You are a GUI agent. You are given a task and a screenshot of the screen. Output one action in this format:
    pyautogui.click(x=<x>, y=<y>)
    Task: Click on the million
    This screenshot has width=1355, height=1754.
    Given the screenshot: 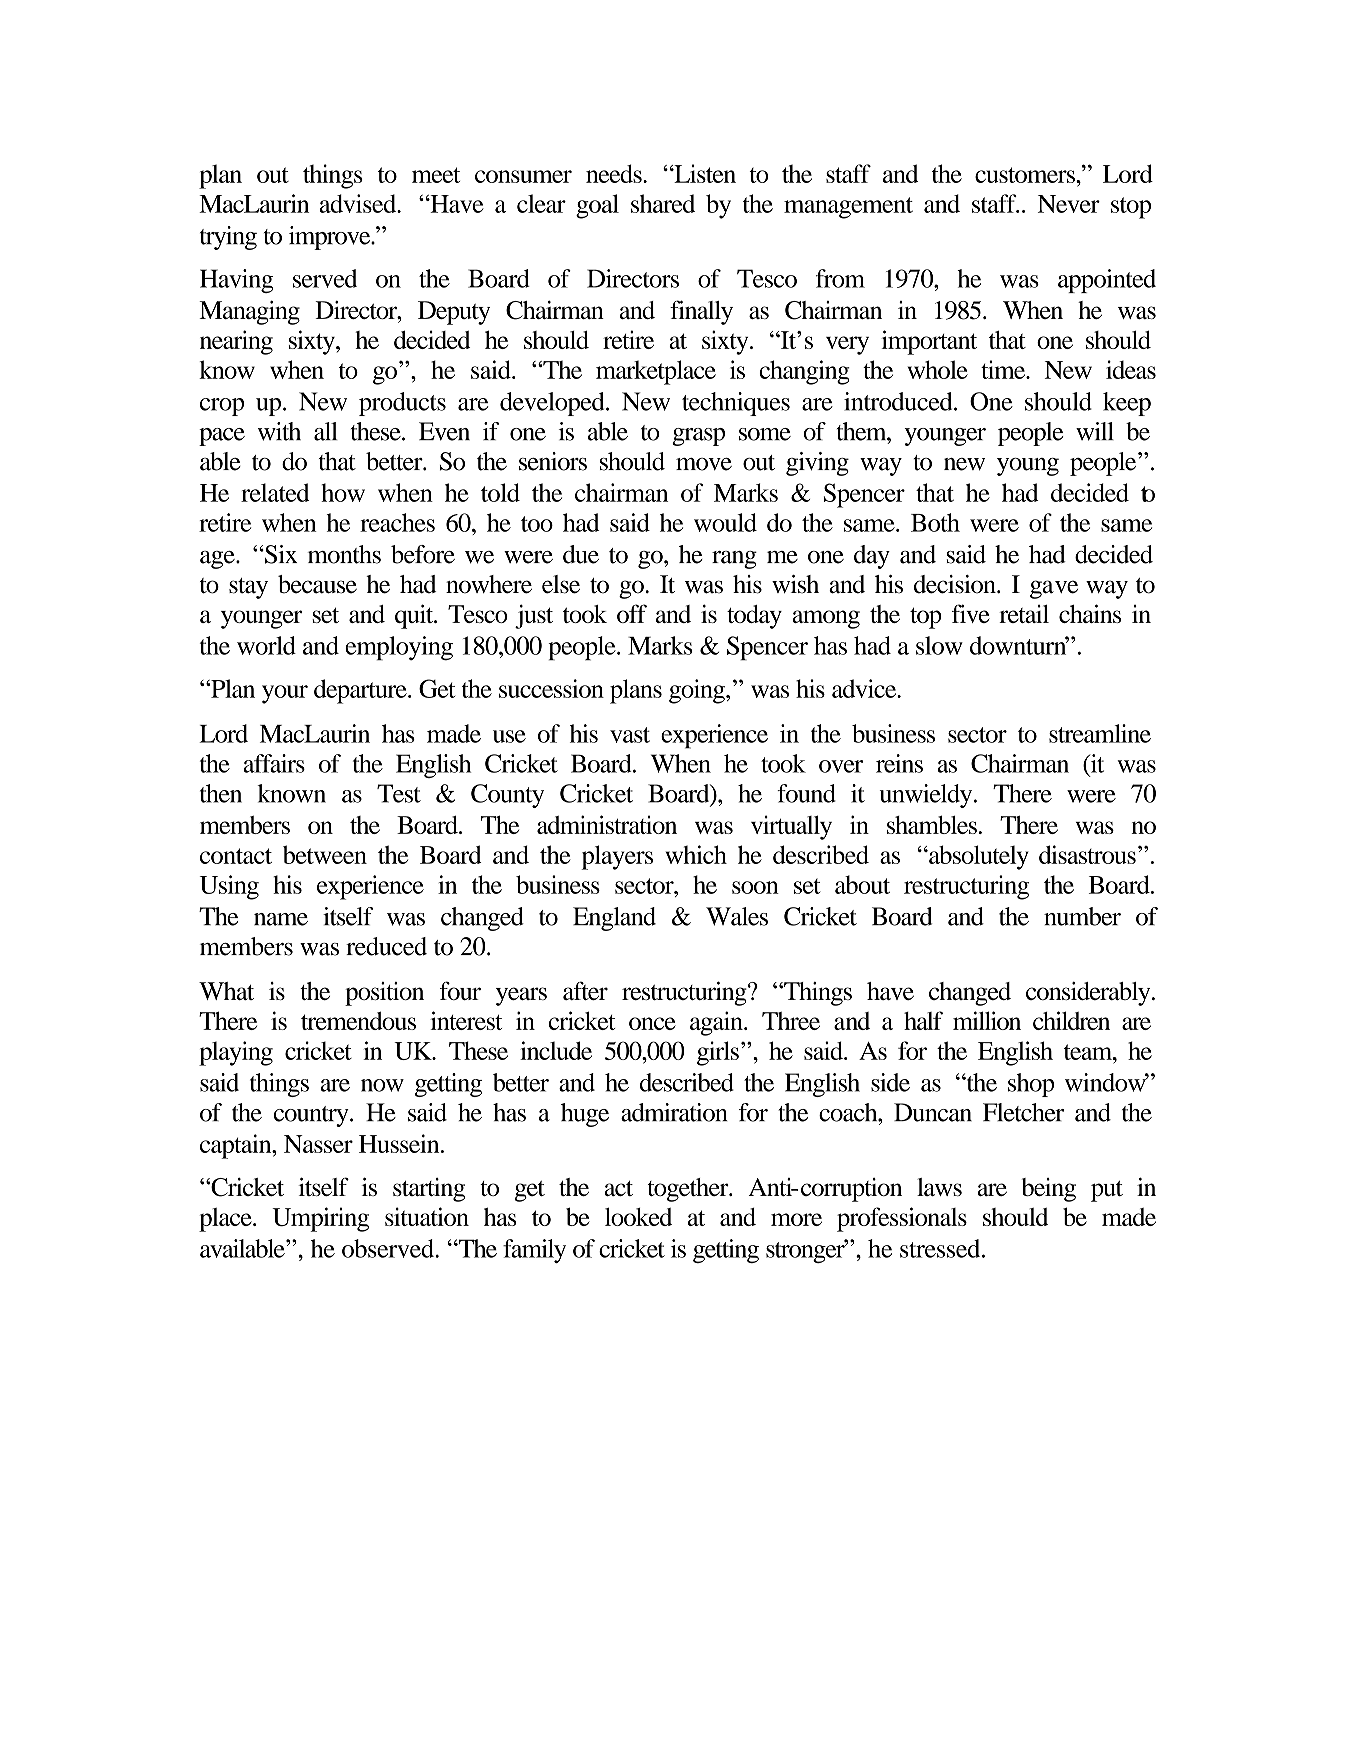 What is the action you would take?
    pyautogui.click(x=987, y=1020)
